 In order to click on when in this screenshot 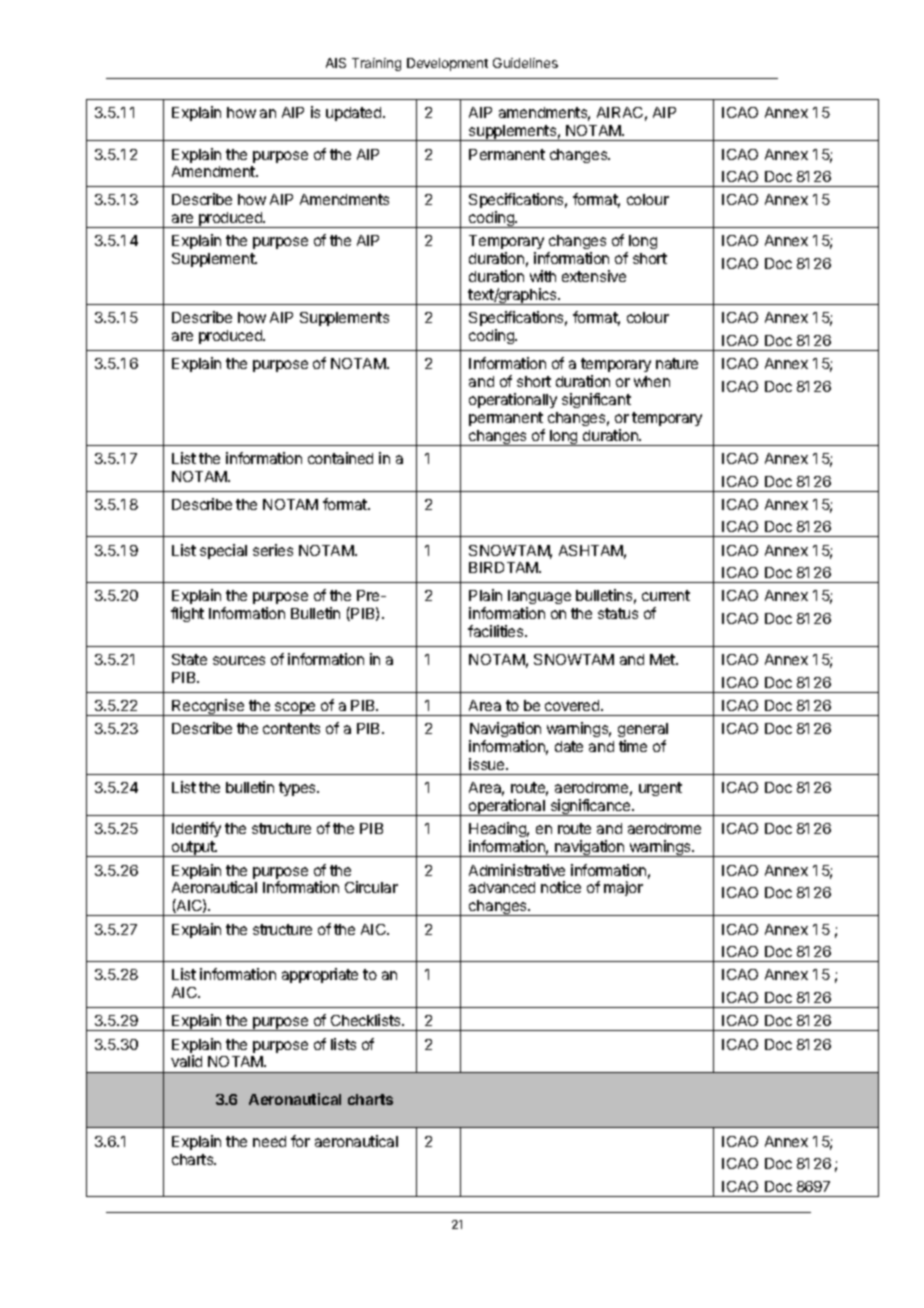, I will do `click(652, 381)`.
